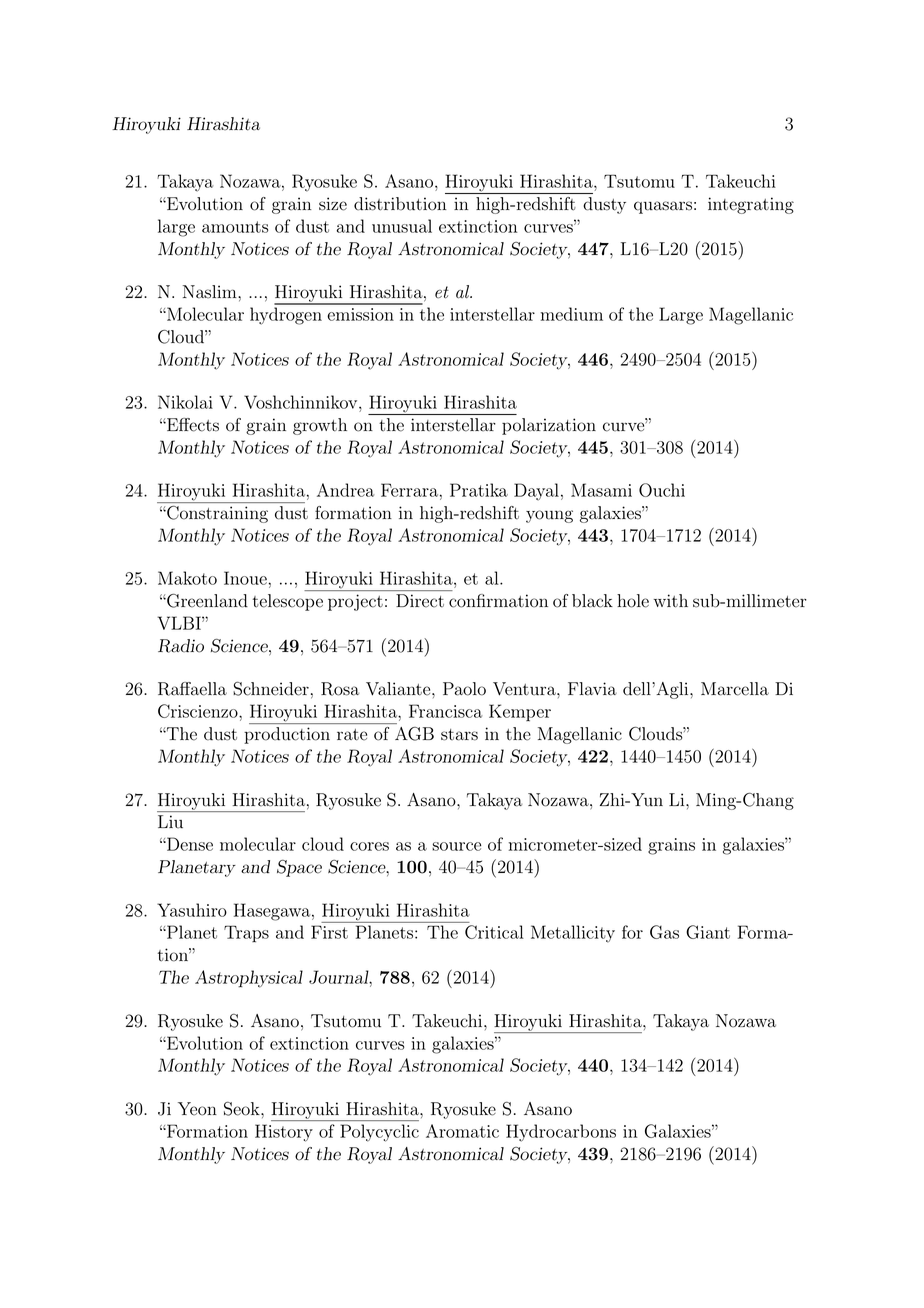 The height and width of the page is (1308, 924). What do you see at coordinates (409, 490) in the page?
I see `Ferrara` at bounding box center [409, 490].
